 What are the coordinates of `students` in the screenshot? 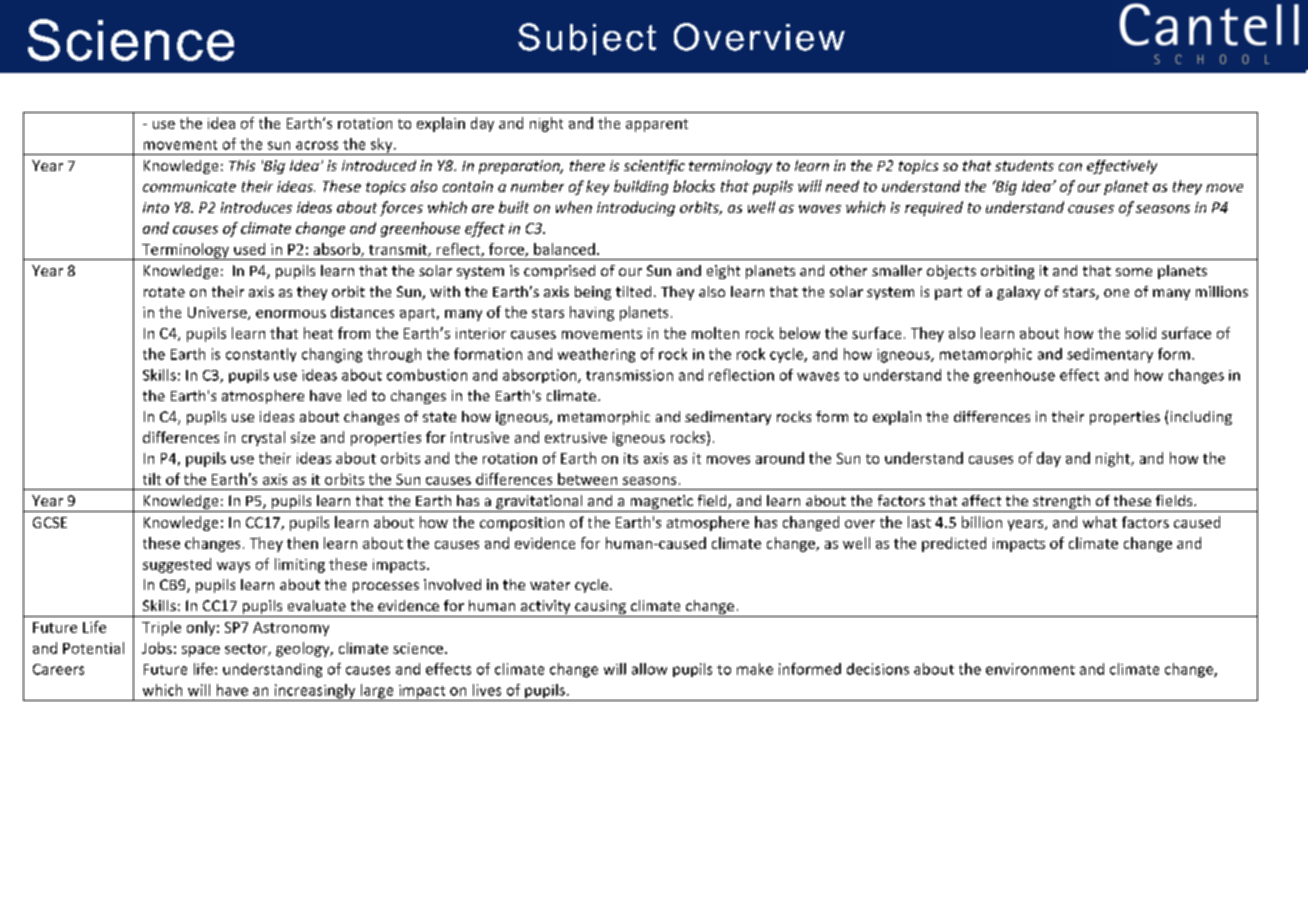 It's located at (1024, 165).
